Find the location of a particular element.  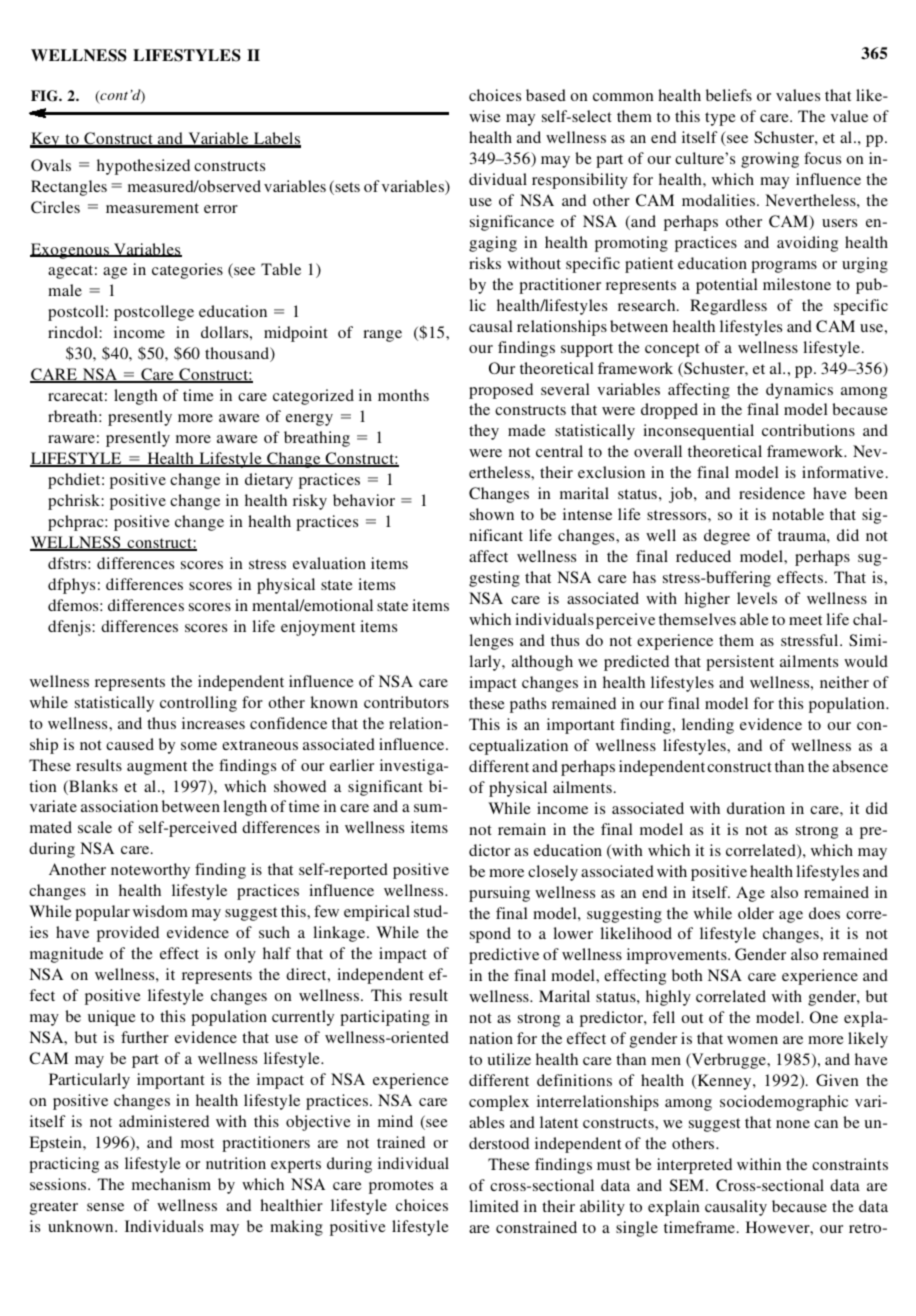

hypothesized is located at coordinates (143, 167).
